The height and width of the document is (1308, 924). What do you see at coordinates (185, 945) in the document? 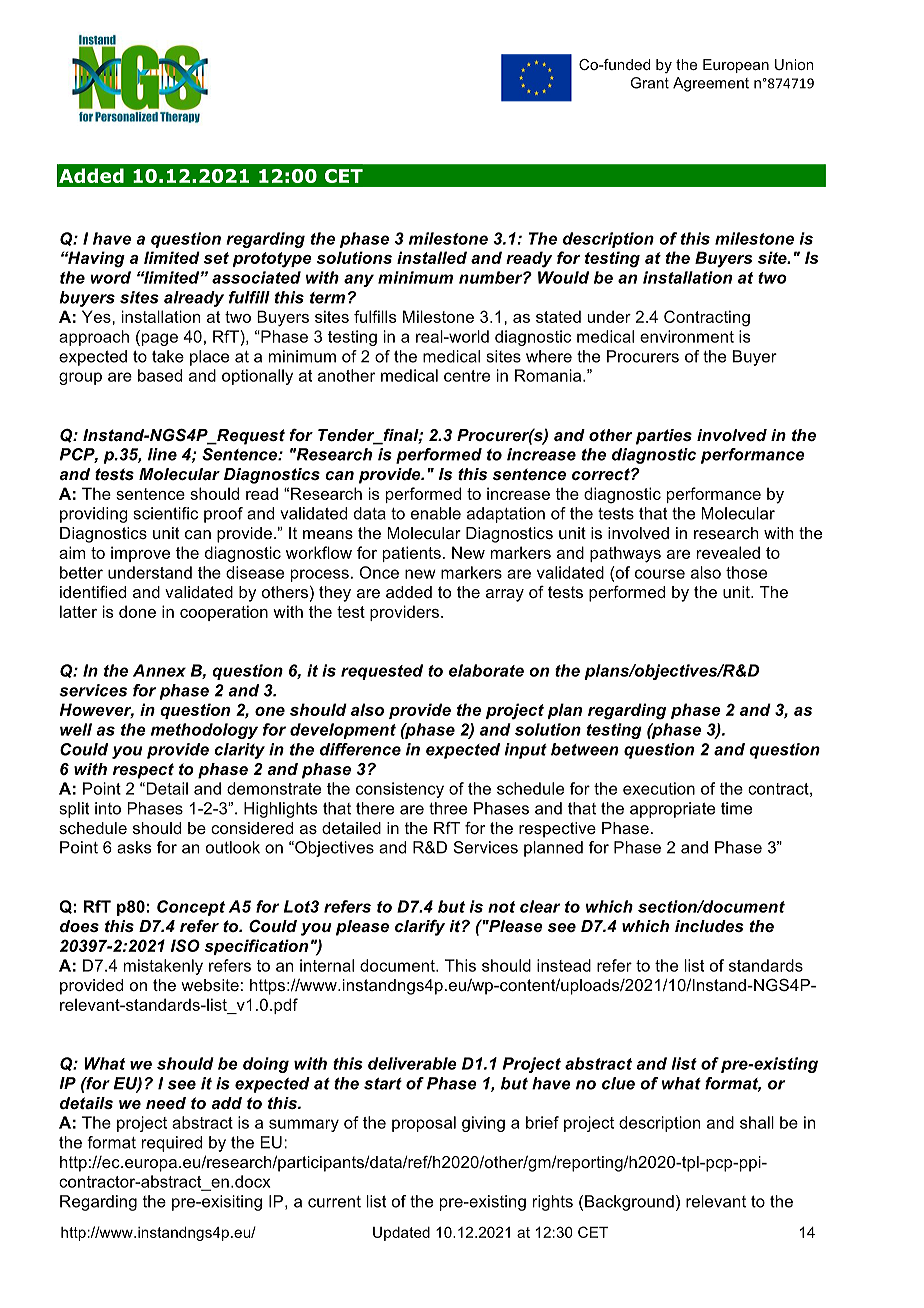
I see `ISO` at bounding box center [185, 945].
